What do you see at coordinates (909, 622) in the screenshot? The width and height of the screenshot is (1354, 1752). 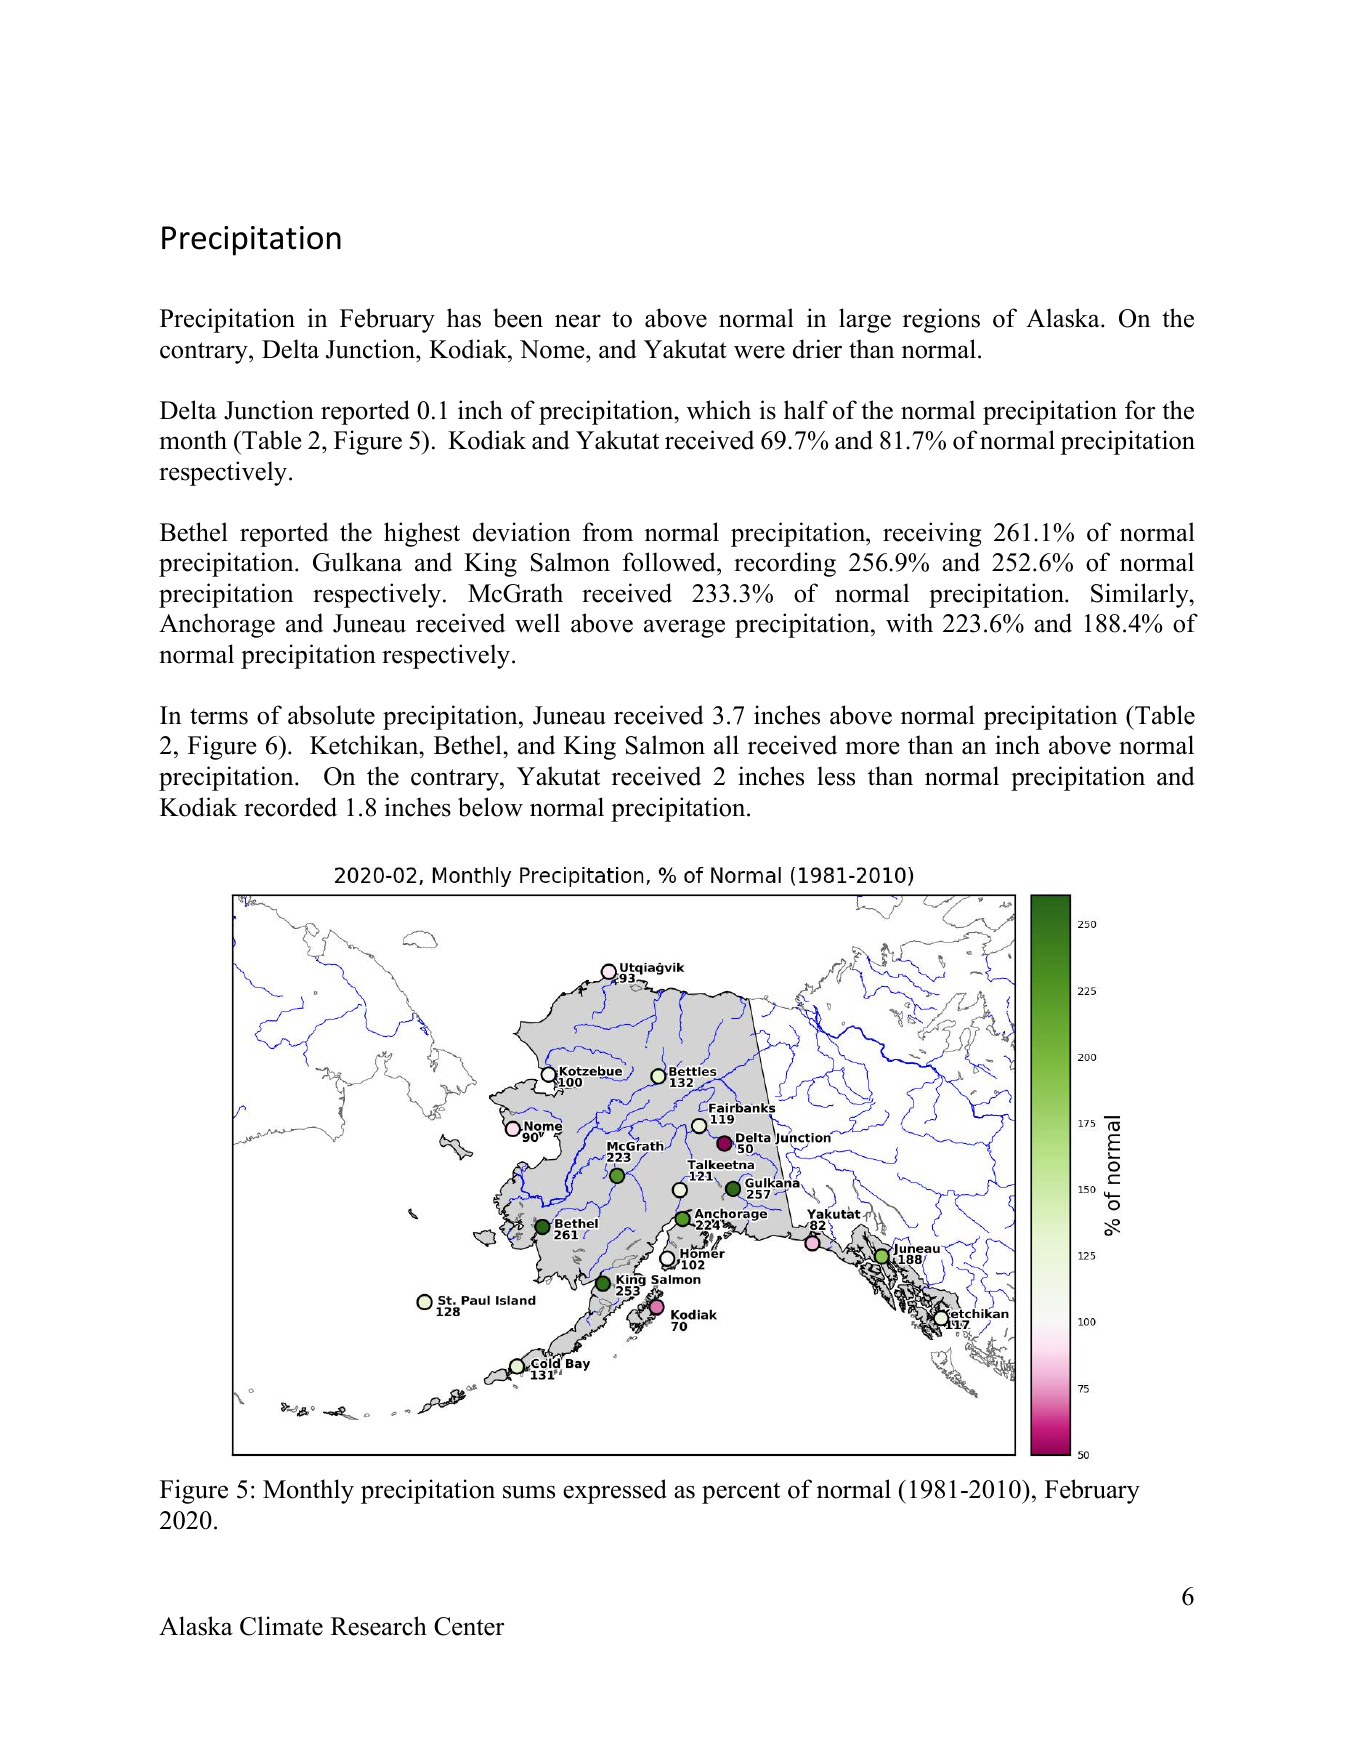 I see `with` at bounding box center [909, 622].
